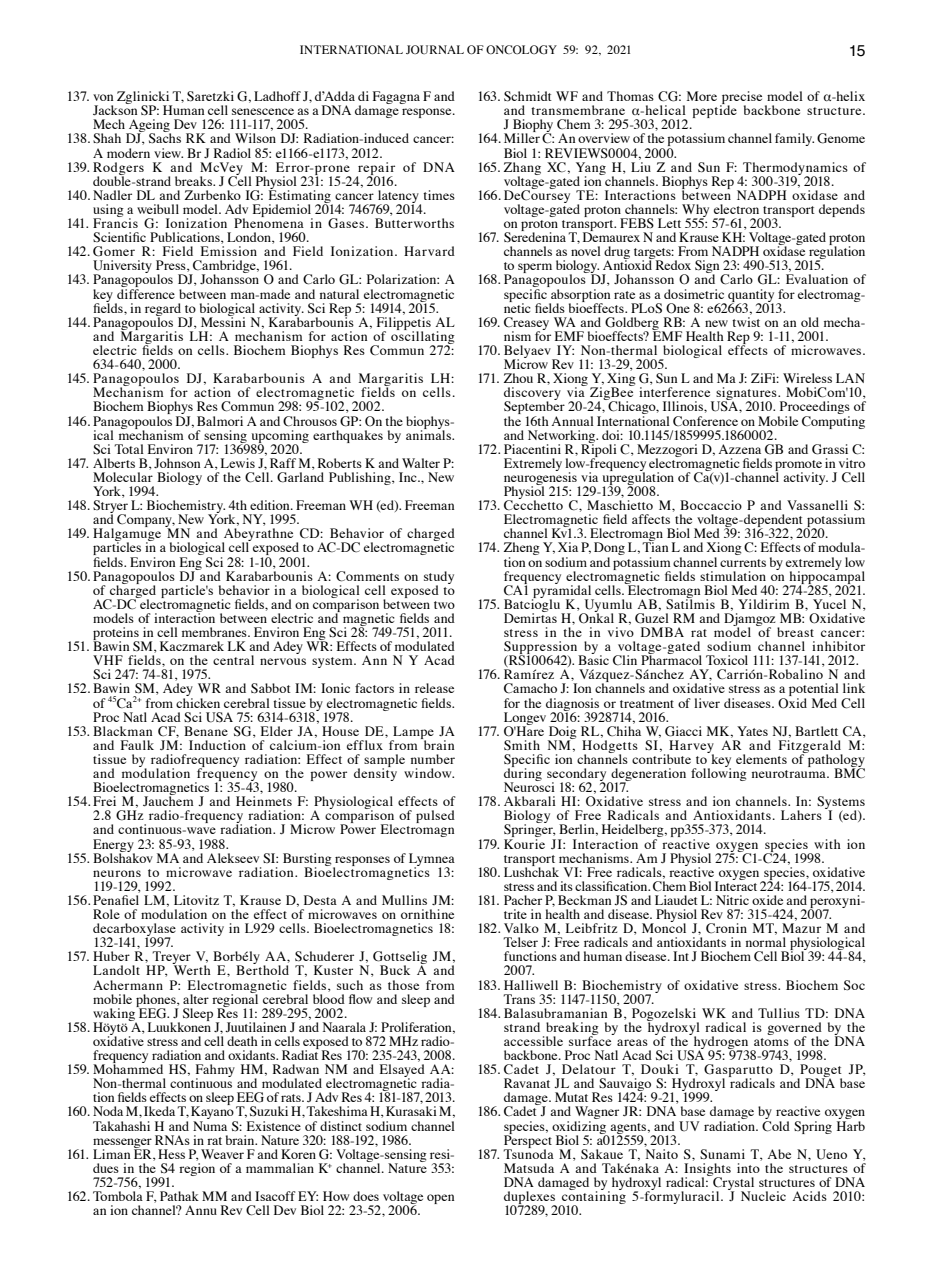  Describe the element at coordinates (149, 127) in the page. I see `Ageing` at that location.
